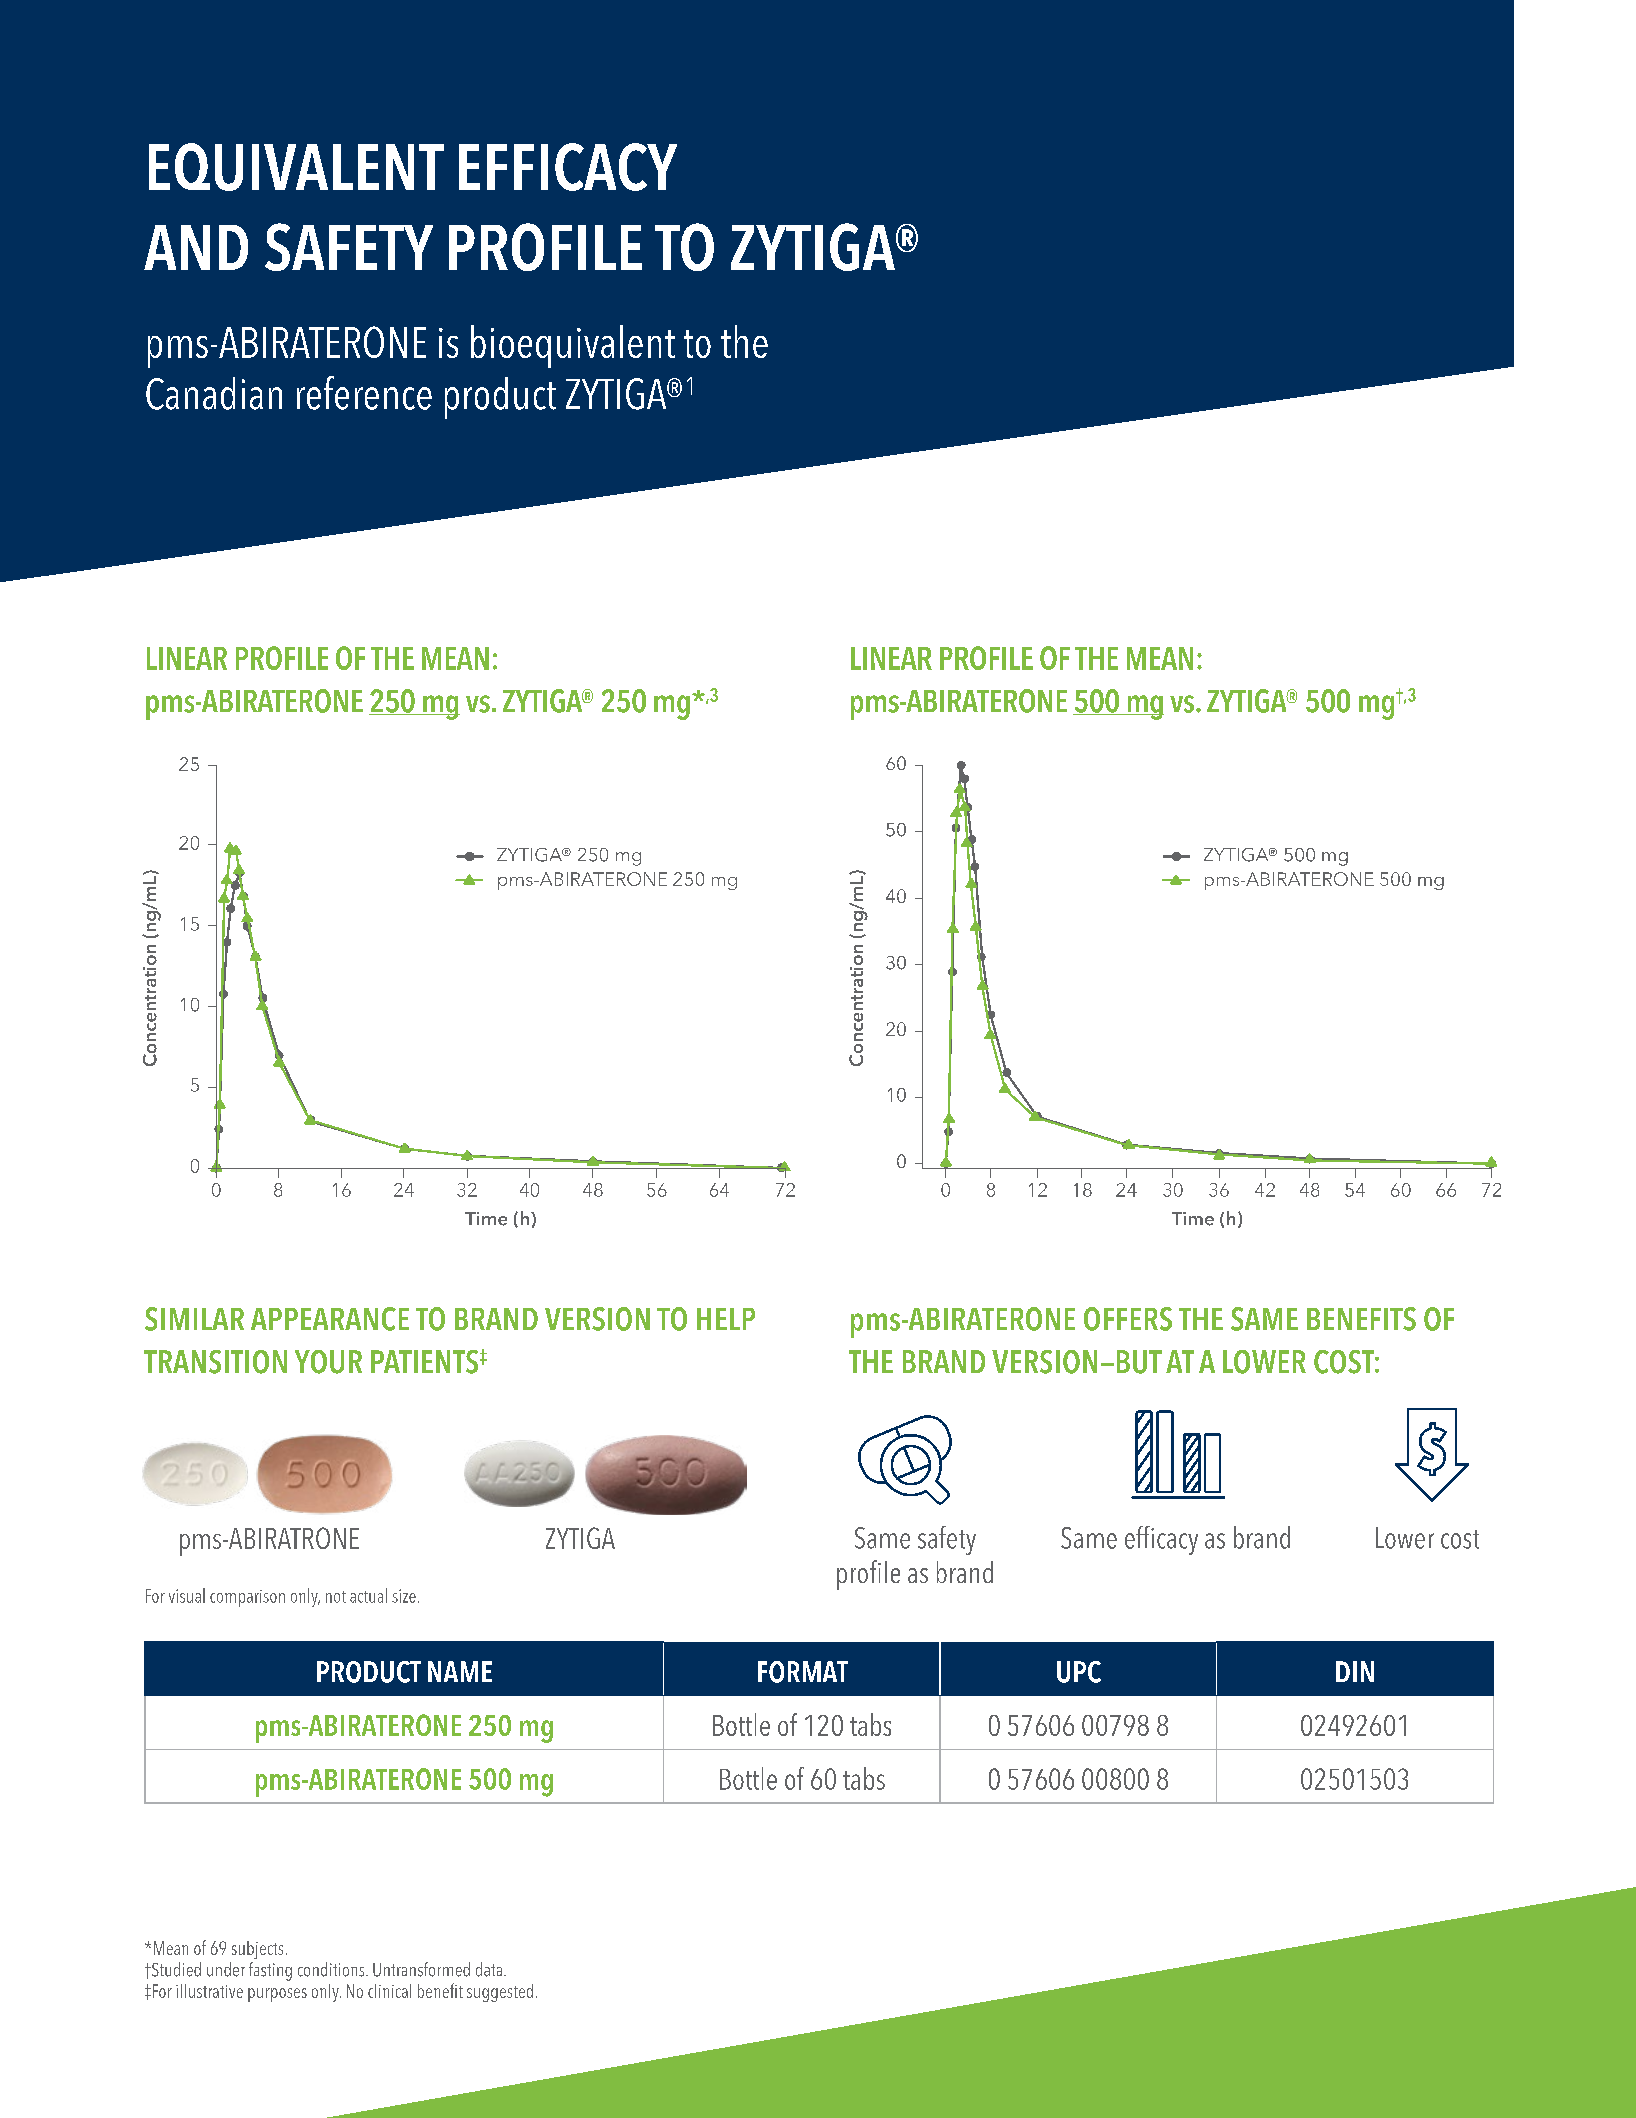 This screenshot has height=2118, width=1636. Describe the element at coordinates (1079, 1672) in the screenshot. I see `UPC` at that location.
